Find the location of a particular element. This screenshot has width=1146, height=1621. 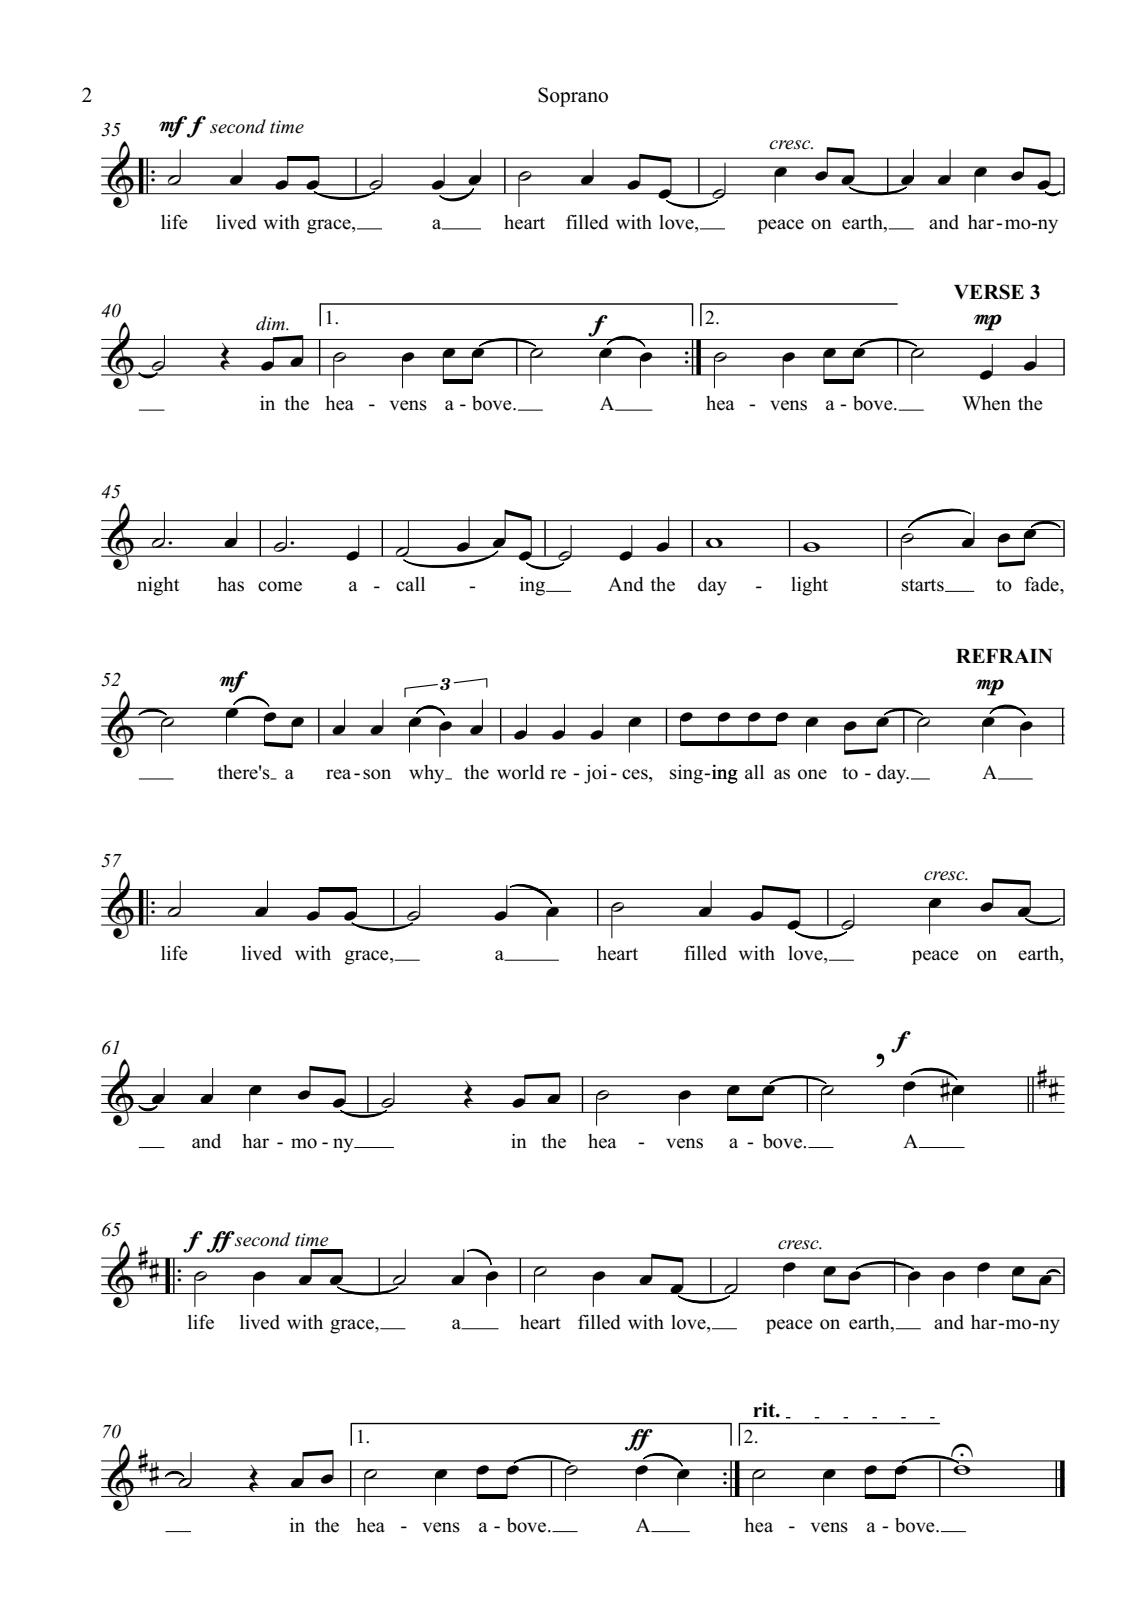

Soprano is located at coordinates (573, 97).
